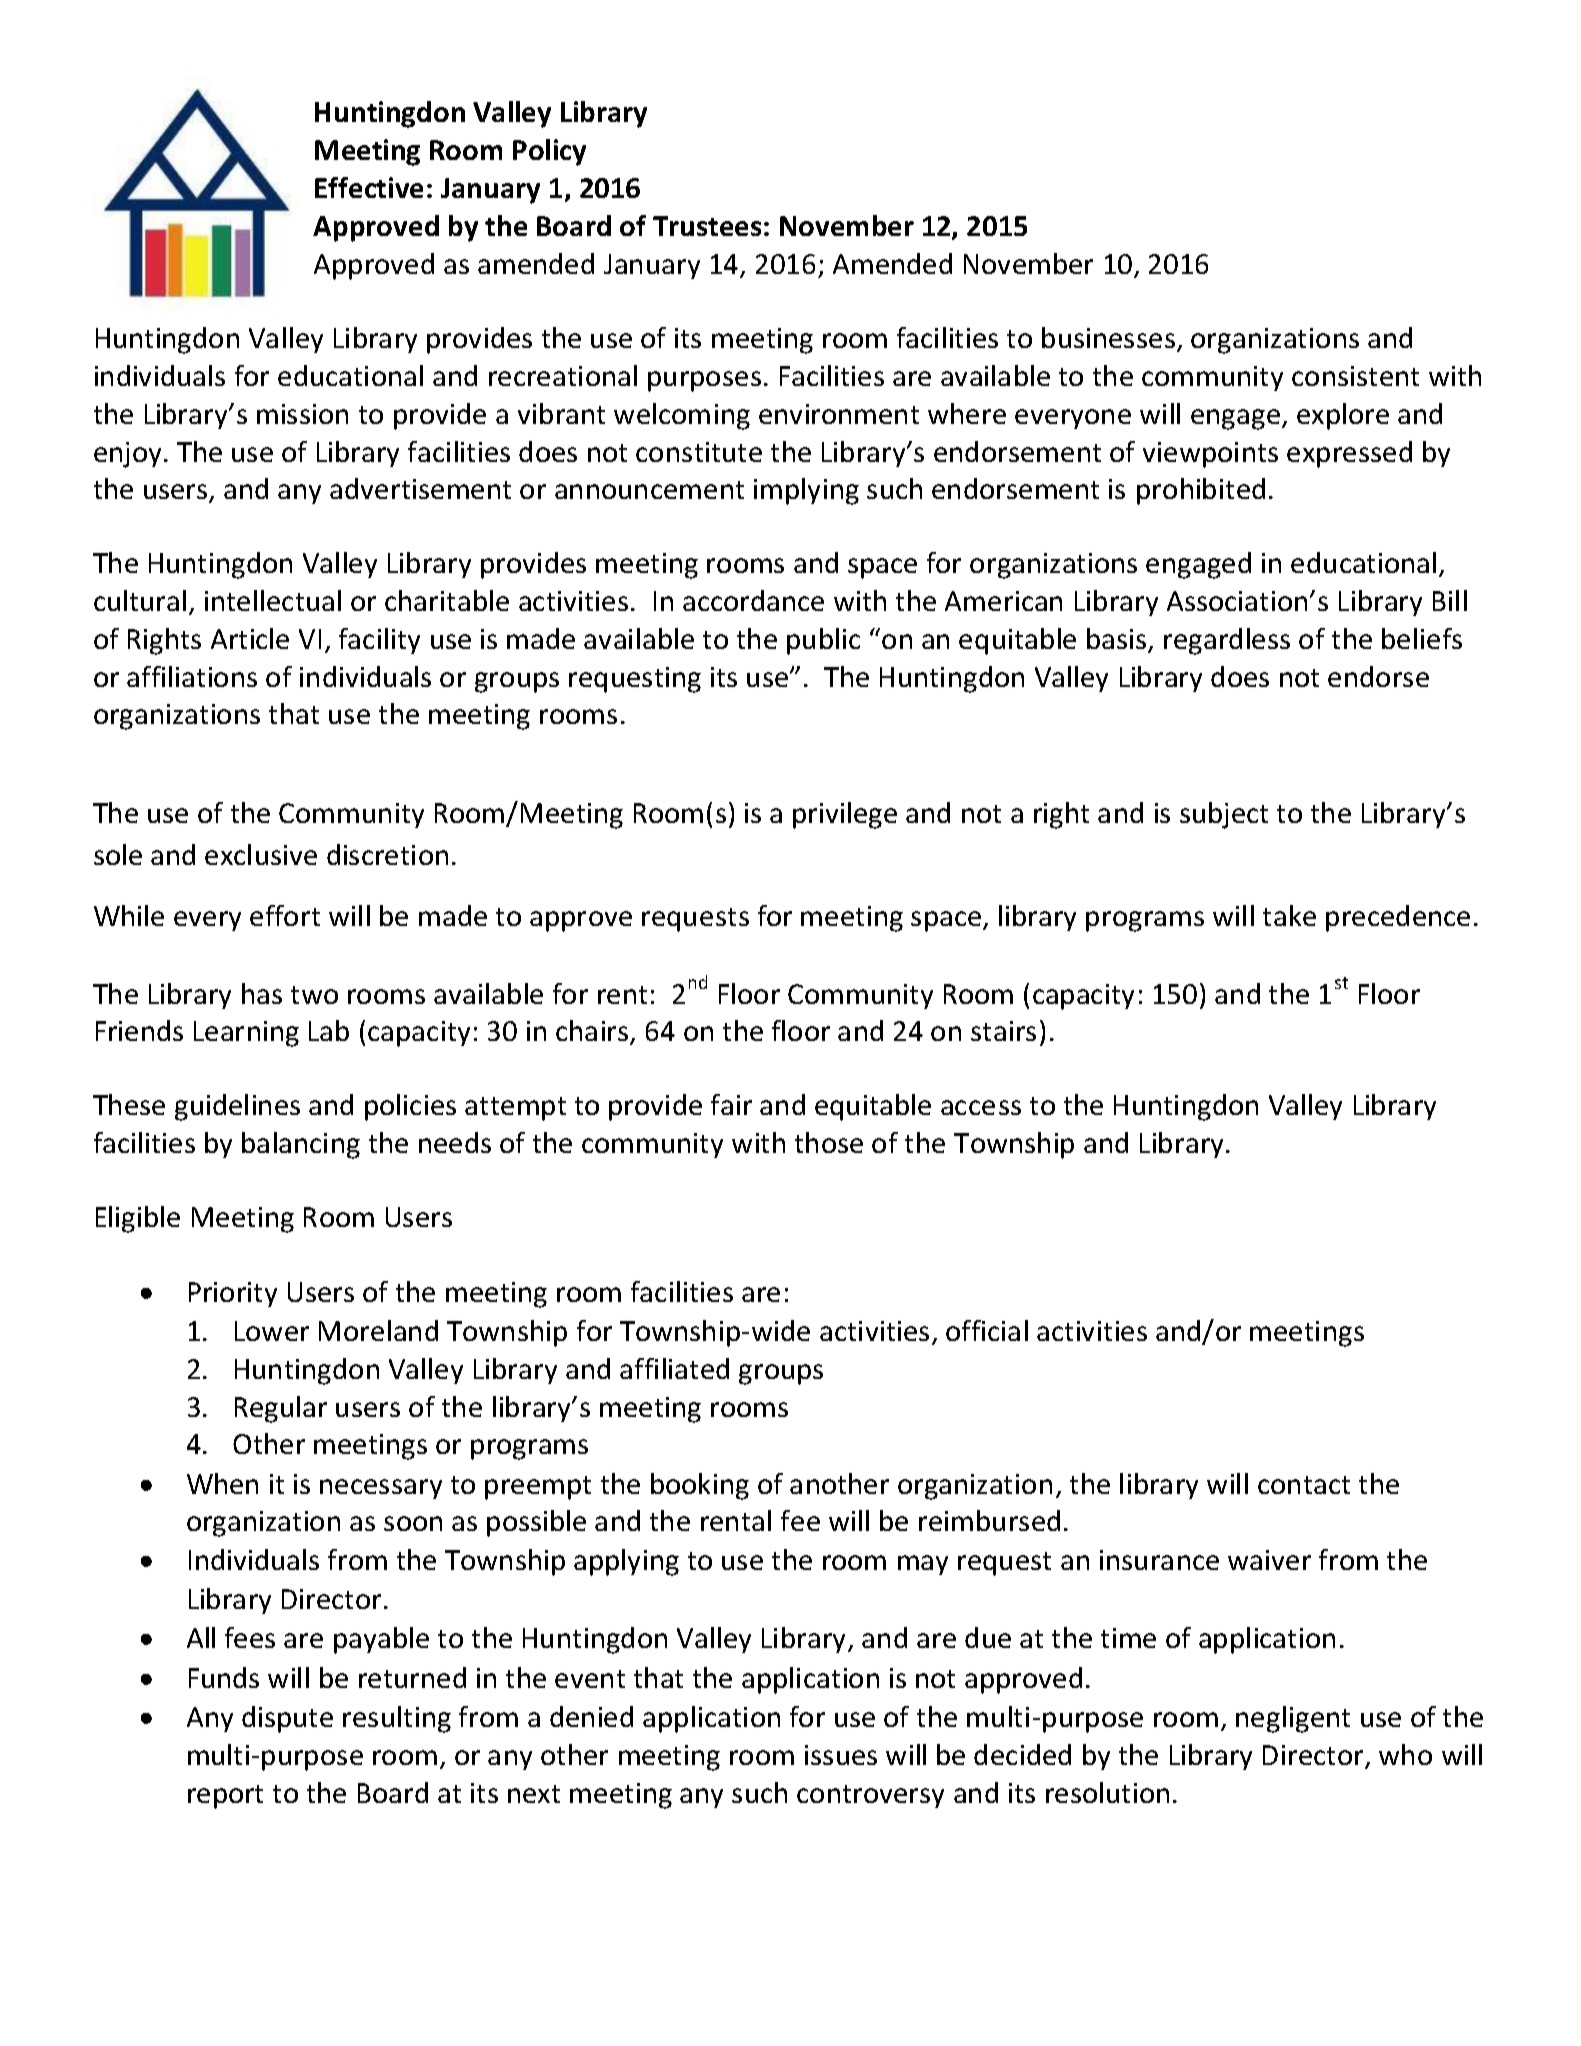  Describe the element at coordinates (707, 226) in the image. I see `Trustees` at that location.
